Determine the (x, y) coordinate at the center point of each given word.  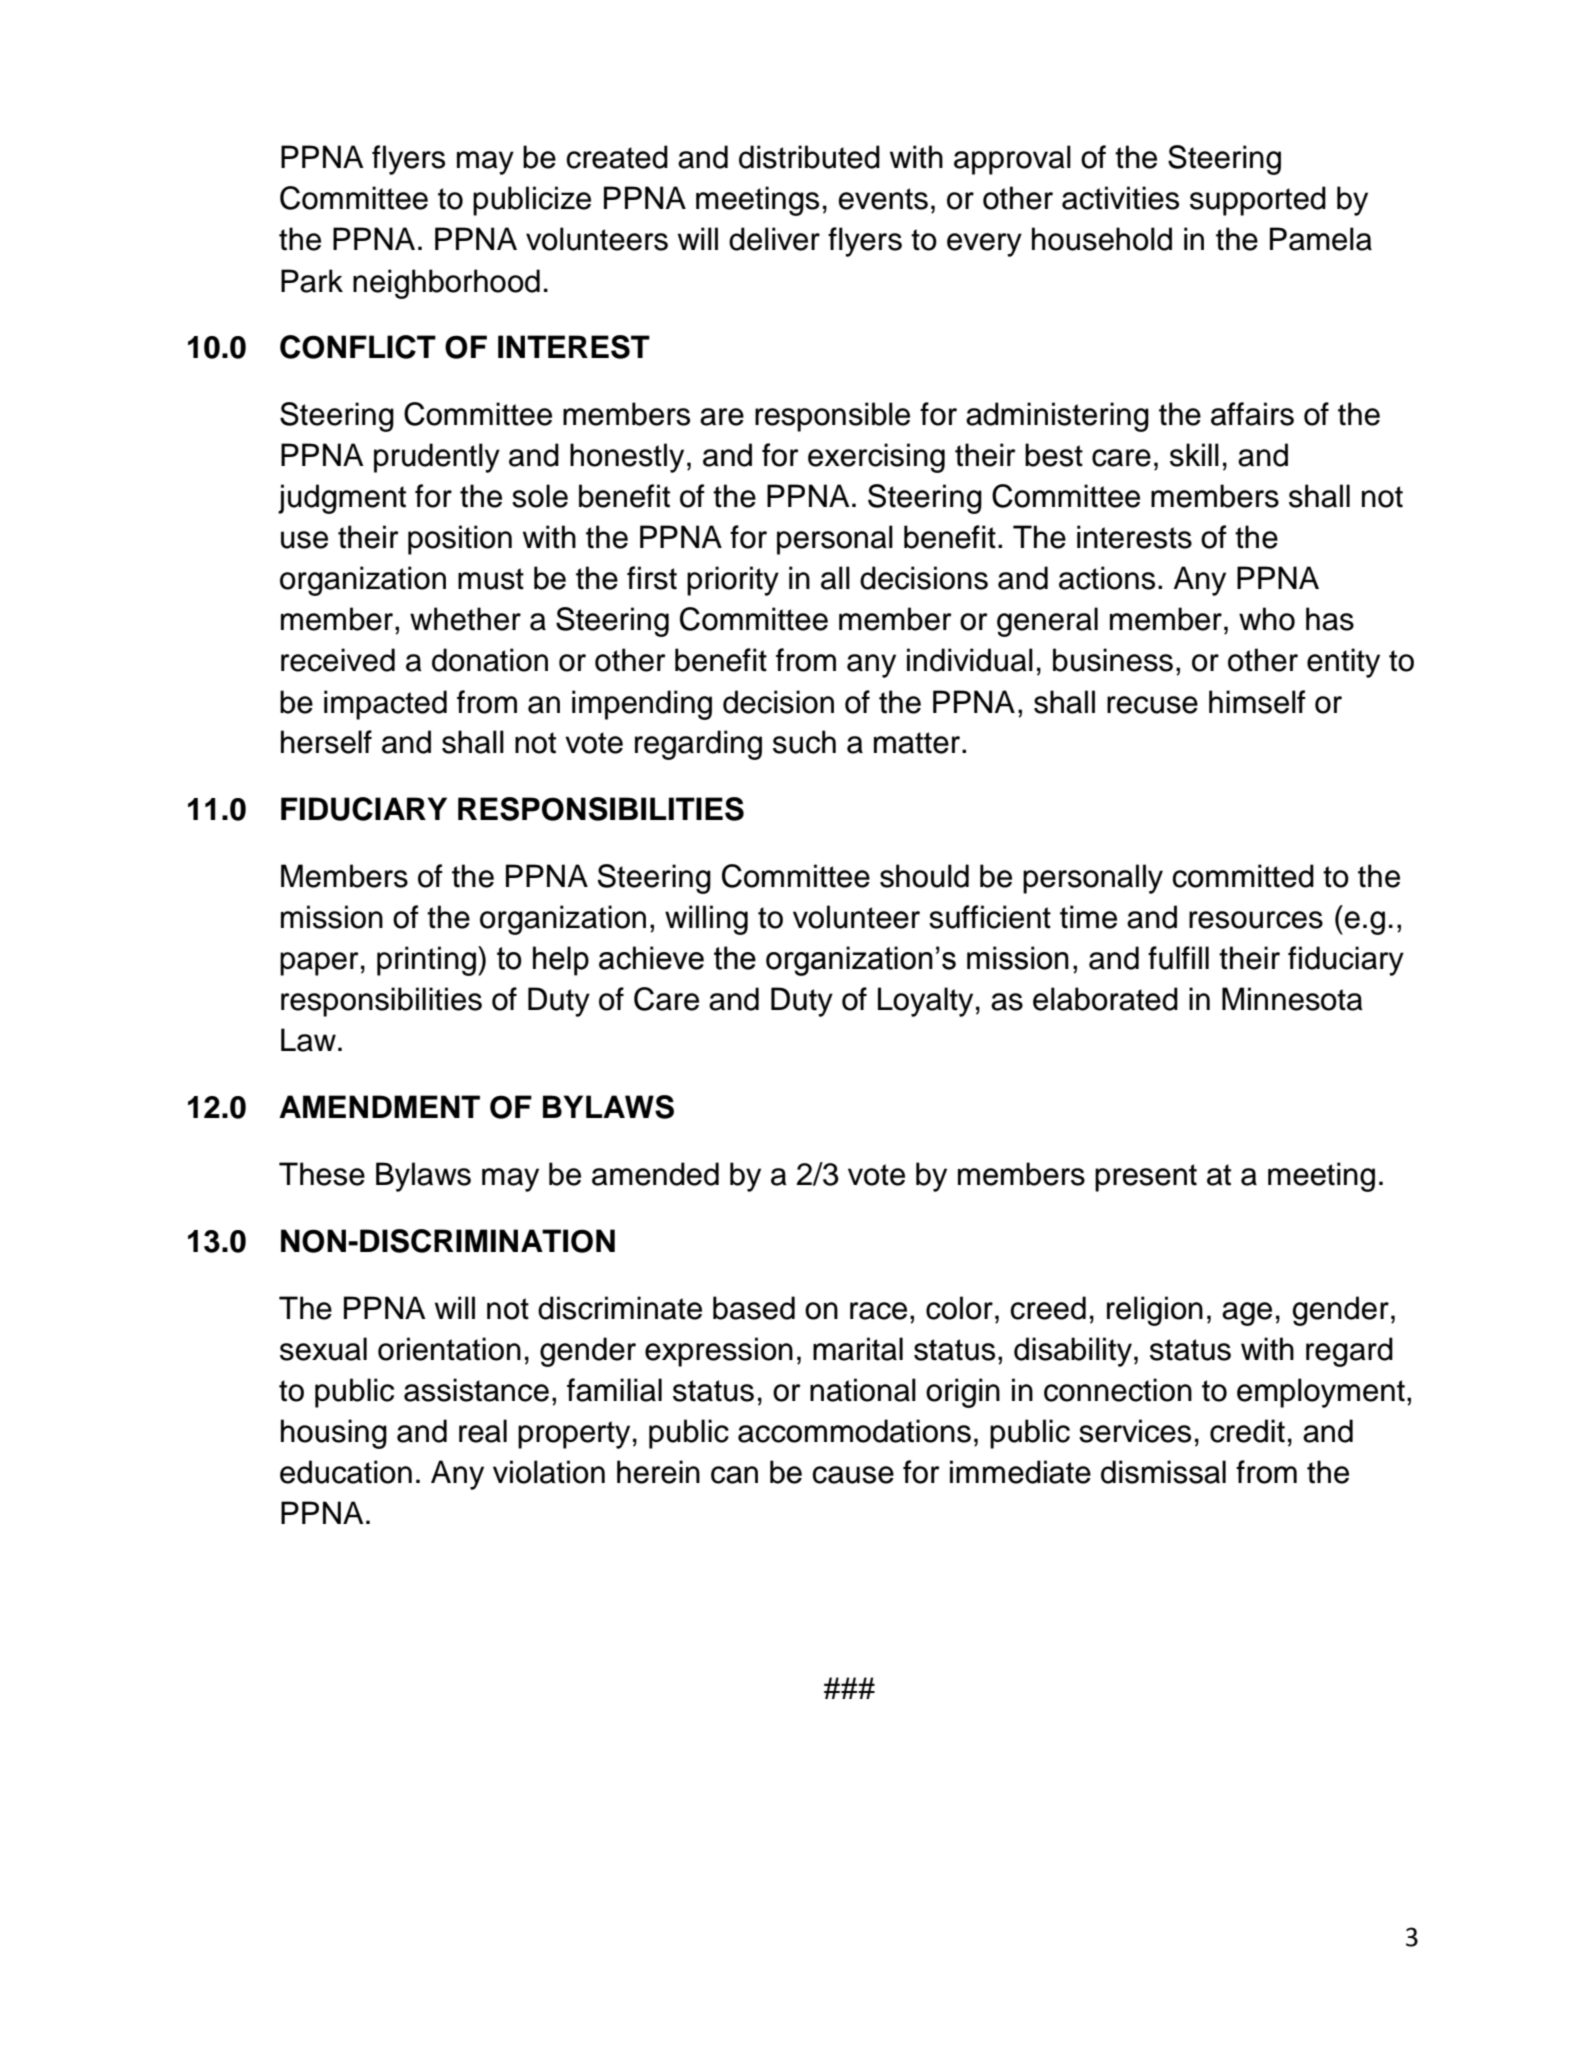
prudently (437, 458)
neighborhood (446, 284)
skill (1194, 455)
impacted (385, 705)
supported (1258, 201)
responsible (832, 417)
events (883, 199)
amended (655, 1174)
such (804, 742)
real (483, 1431)
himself (1257, 702)
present (1146, 1178)
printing (426, 961)
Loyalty (925, 1002)
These (322, 1174)
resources (1256, 920)
